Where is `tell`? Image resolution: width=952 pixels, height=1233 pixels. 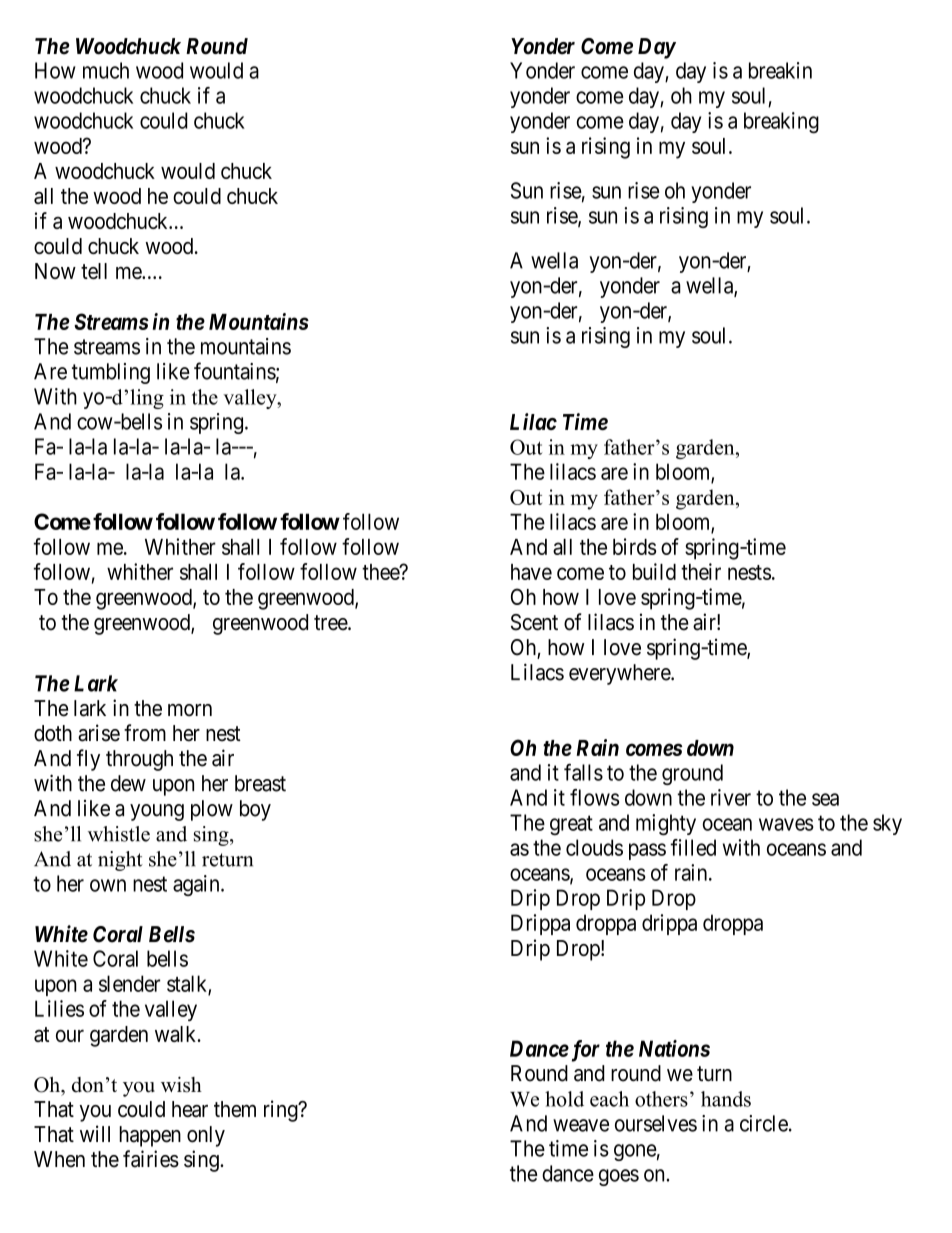 tell is located at coordinates (94, 271).
